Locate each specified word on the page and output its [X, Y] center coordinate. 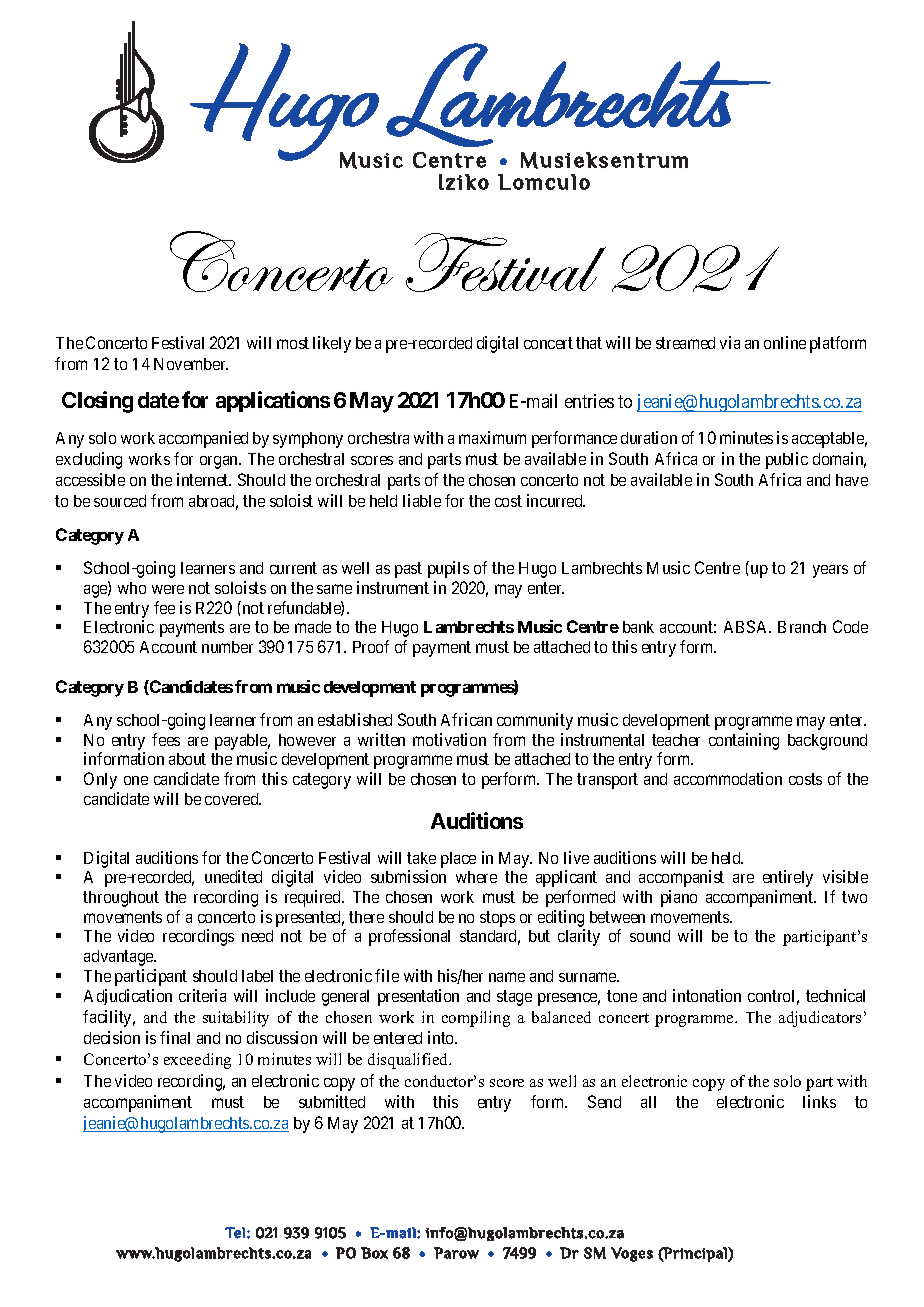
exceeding [197, 1061]
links [819, 1101]
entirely [788, 878]
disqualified [409, 1061]
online [785, 342]
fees [166, 739]
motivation [449, 739]
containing [744, 741]
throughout [121, 899]
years [830, 571]
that [589, 343]
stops [497, 919]
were [168, 589]
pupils [448, 569]
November [191, 364]
